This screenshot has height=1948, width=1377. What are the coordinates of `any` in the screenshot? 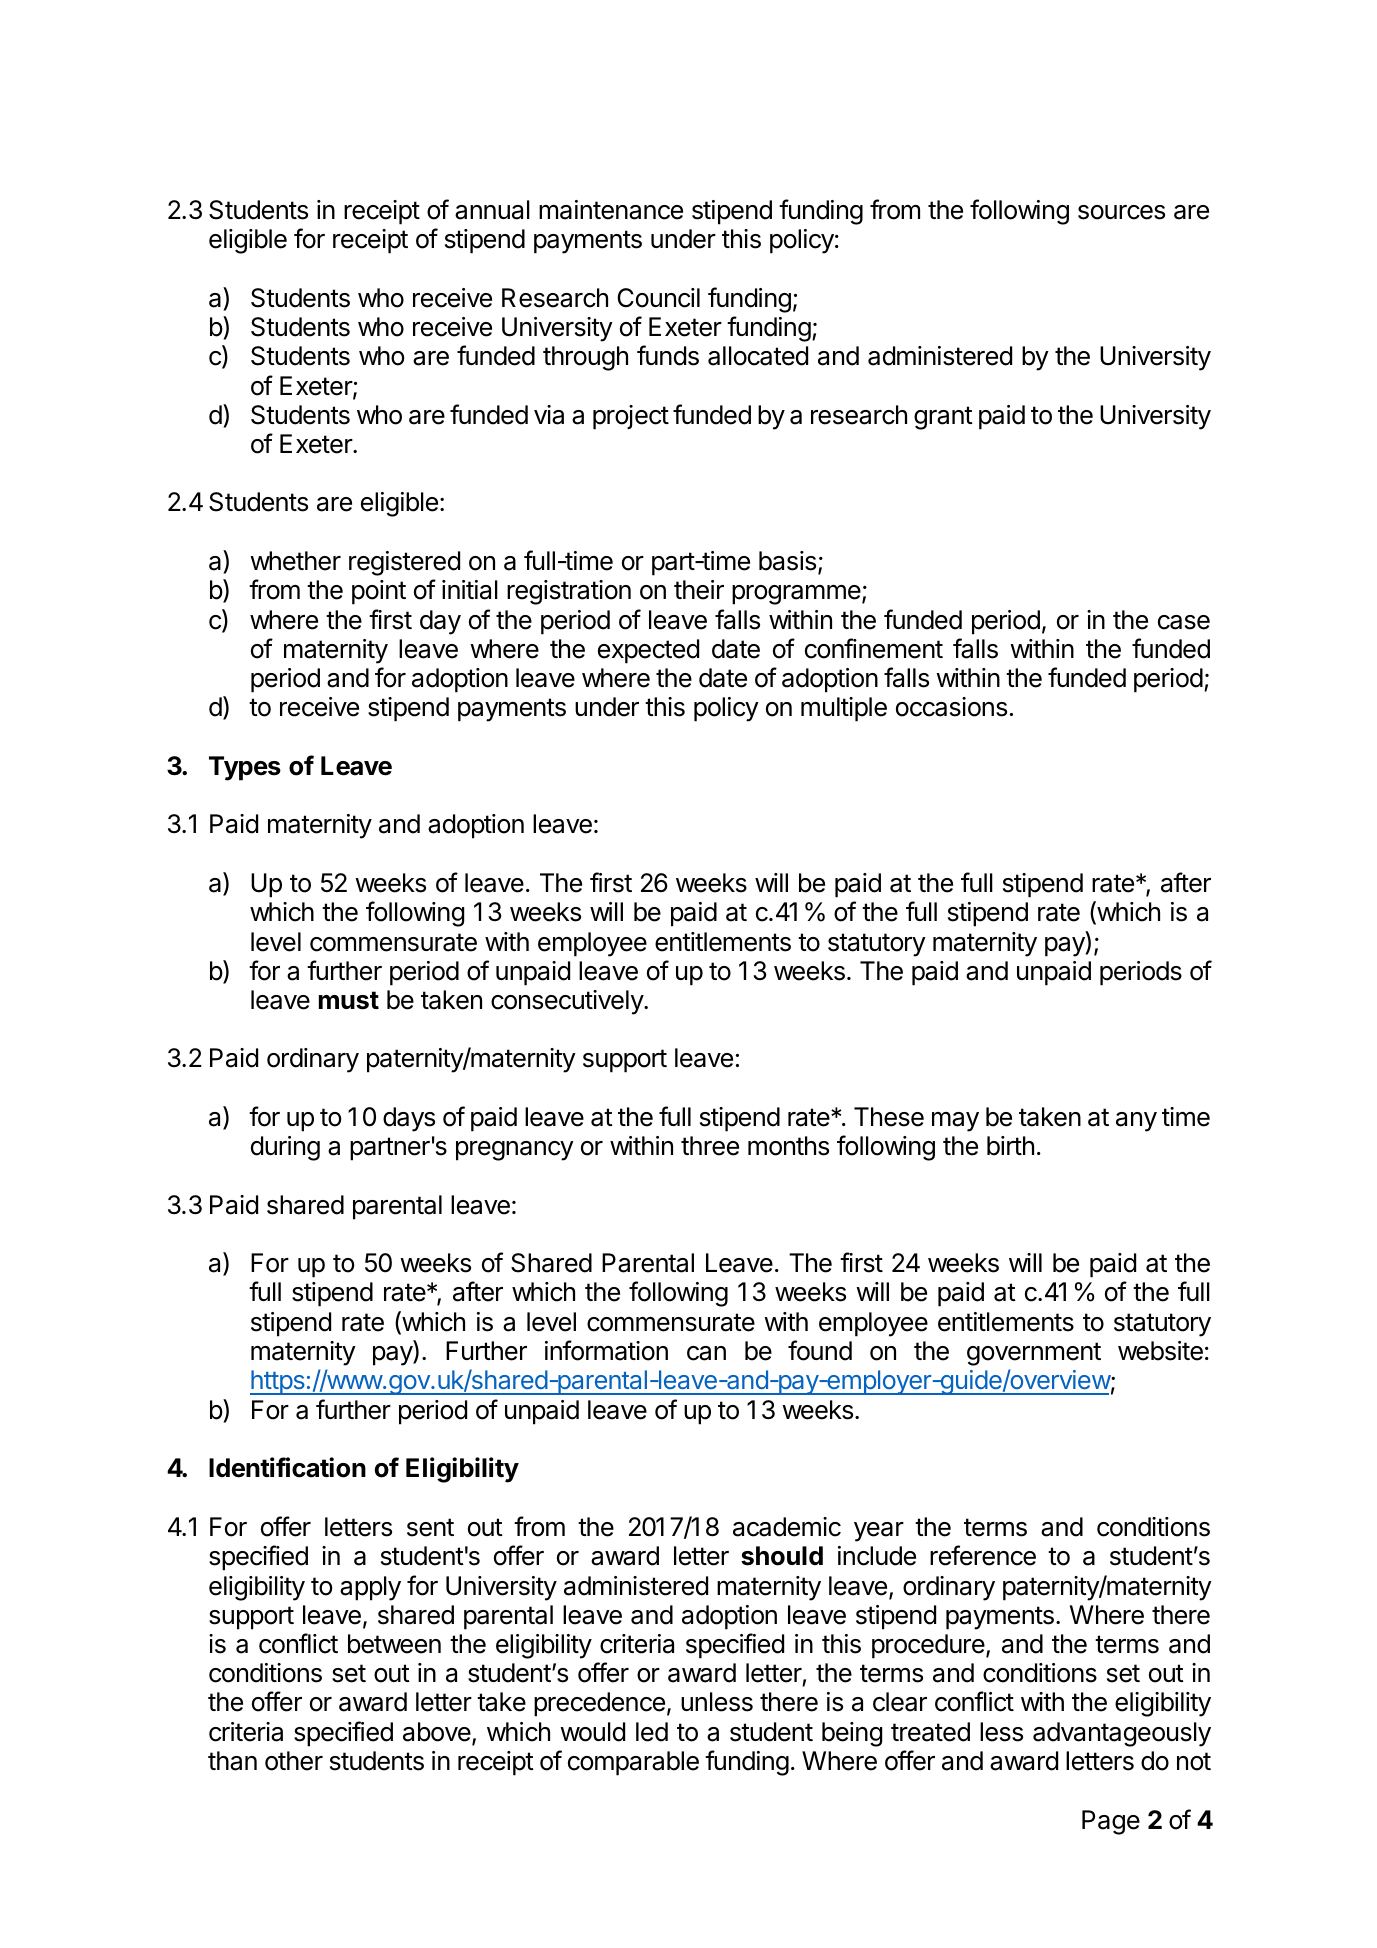 It's located at (1136, 1122).
